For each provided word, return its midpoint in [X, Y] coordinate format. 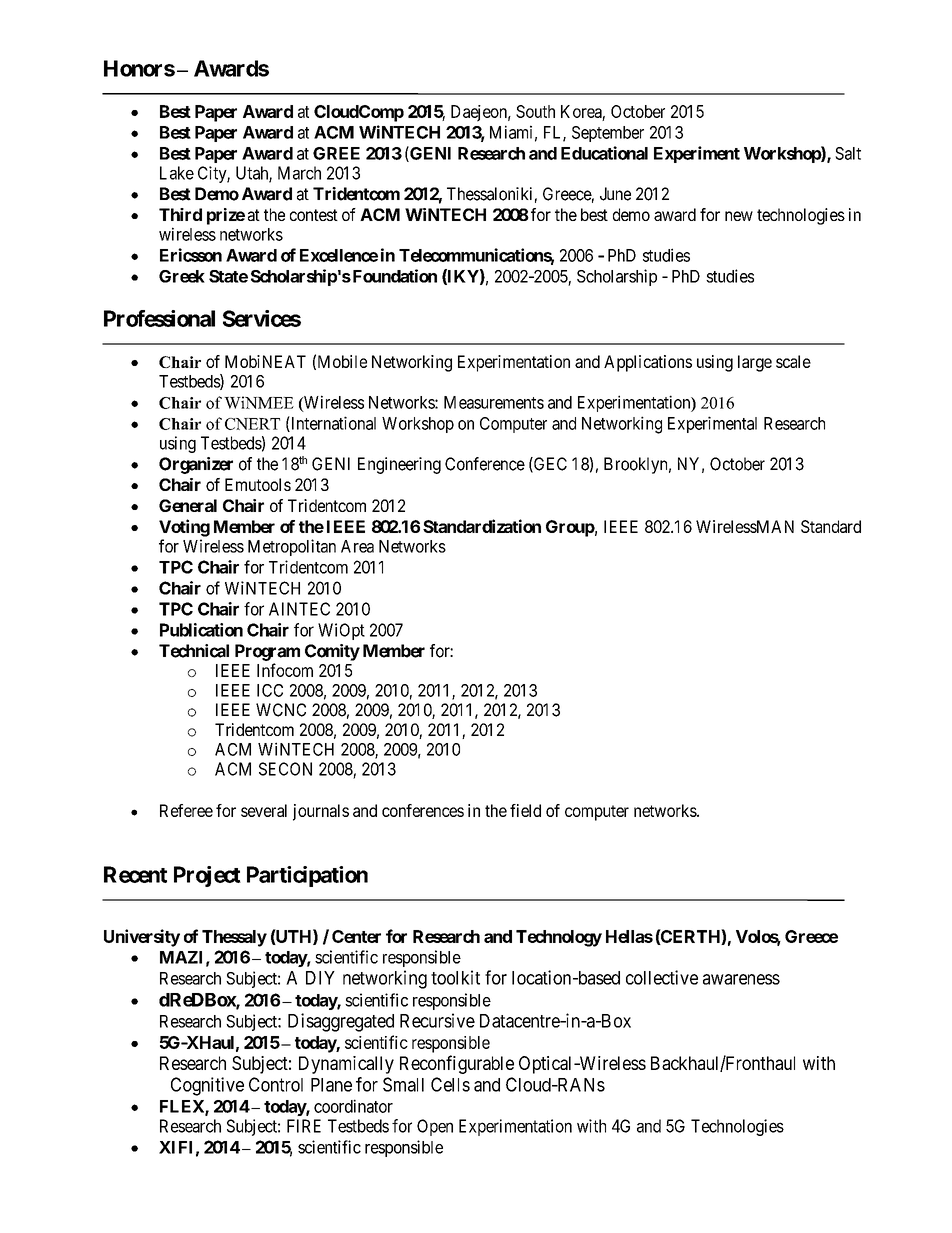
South [535, 111]
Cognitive [207, 1086]
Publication [201, 630]
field [525, 810]
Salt [848, 153]
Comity [332, 652]
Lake [177, 173]
